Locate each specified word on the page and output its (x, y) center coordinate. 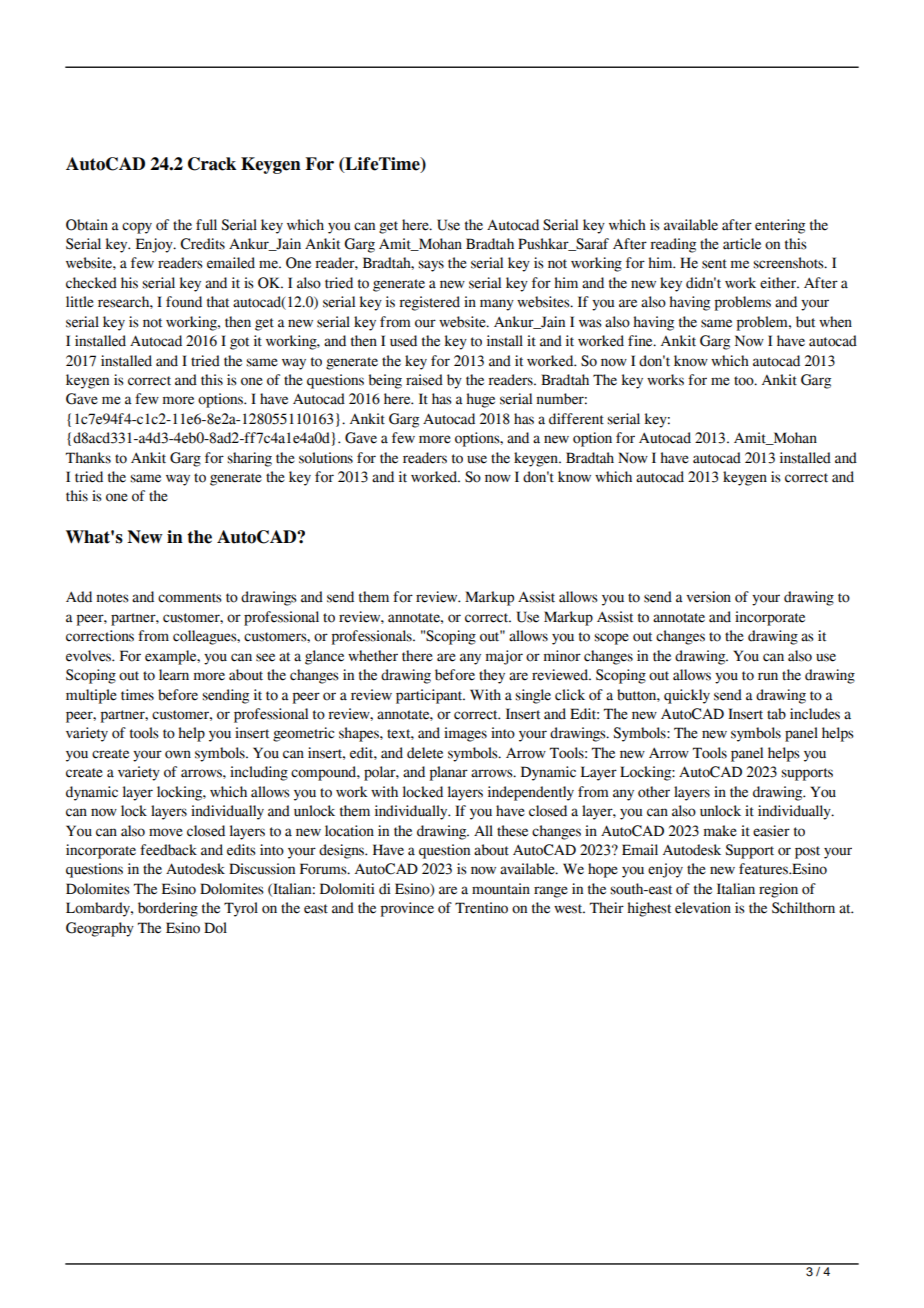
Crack (212, 164)
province (407, 909)
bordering (168, 909)
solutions (326, 458)
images (465, 734)
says (431, 266)
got (239, 343)
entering (780, 226)
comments (190, 598)
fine (641, 341)
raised (424, 380)
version (708, 597)
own (178, 754)
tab (776, 714)
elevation (703, 908)
